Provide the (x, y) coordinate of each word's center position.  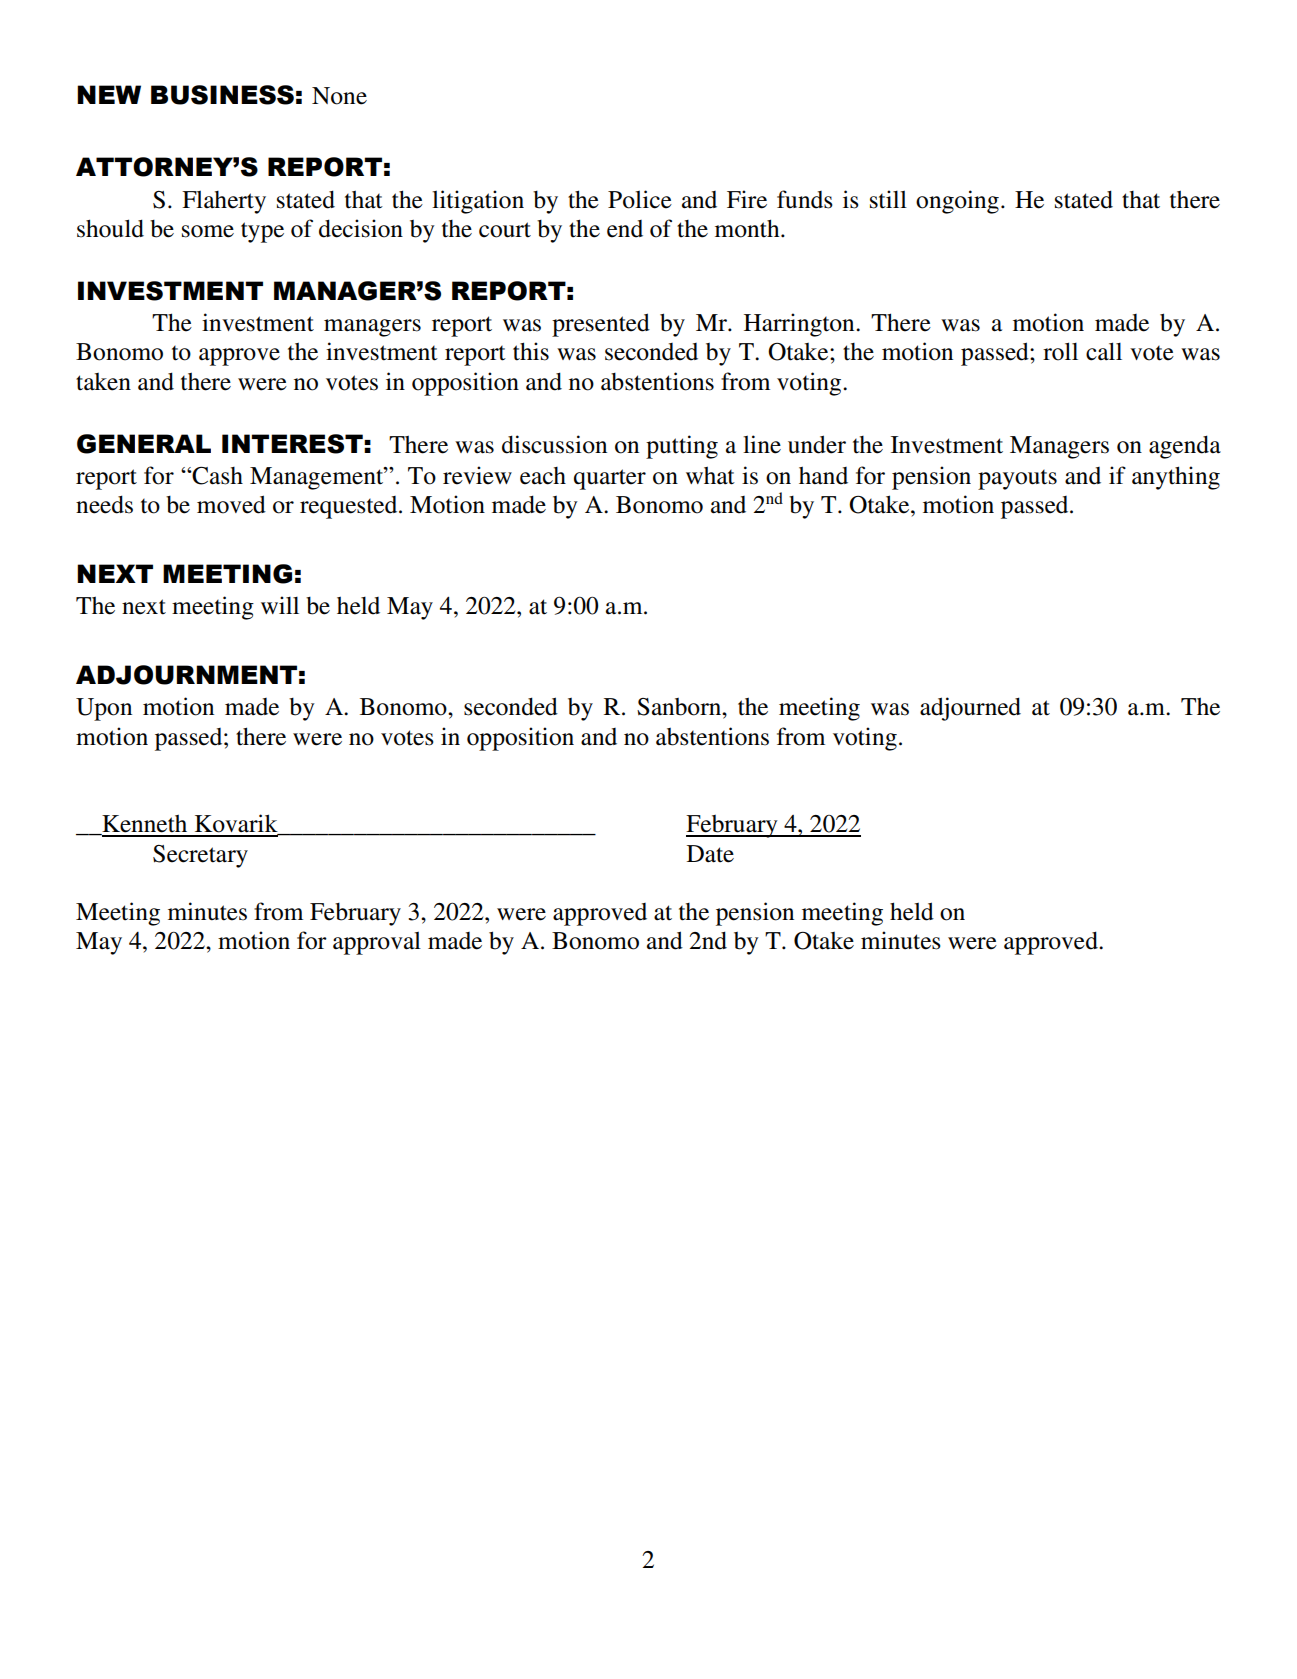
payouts (1017, 480)
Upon (104, 709)
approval (377, 943)
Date (710, 854)
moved (231, 504)
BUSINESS (222, 95)
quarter (610, 479)
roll (1060, 351)
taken (103, 382)
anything (1176, 478)
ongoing (957, 202)
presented (601, 325)
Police (640, 199)
